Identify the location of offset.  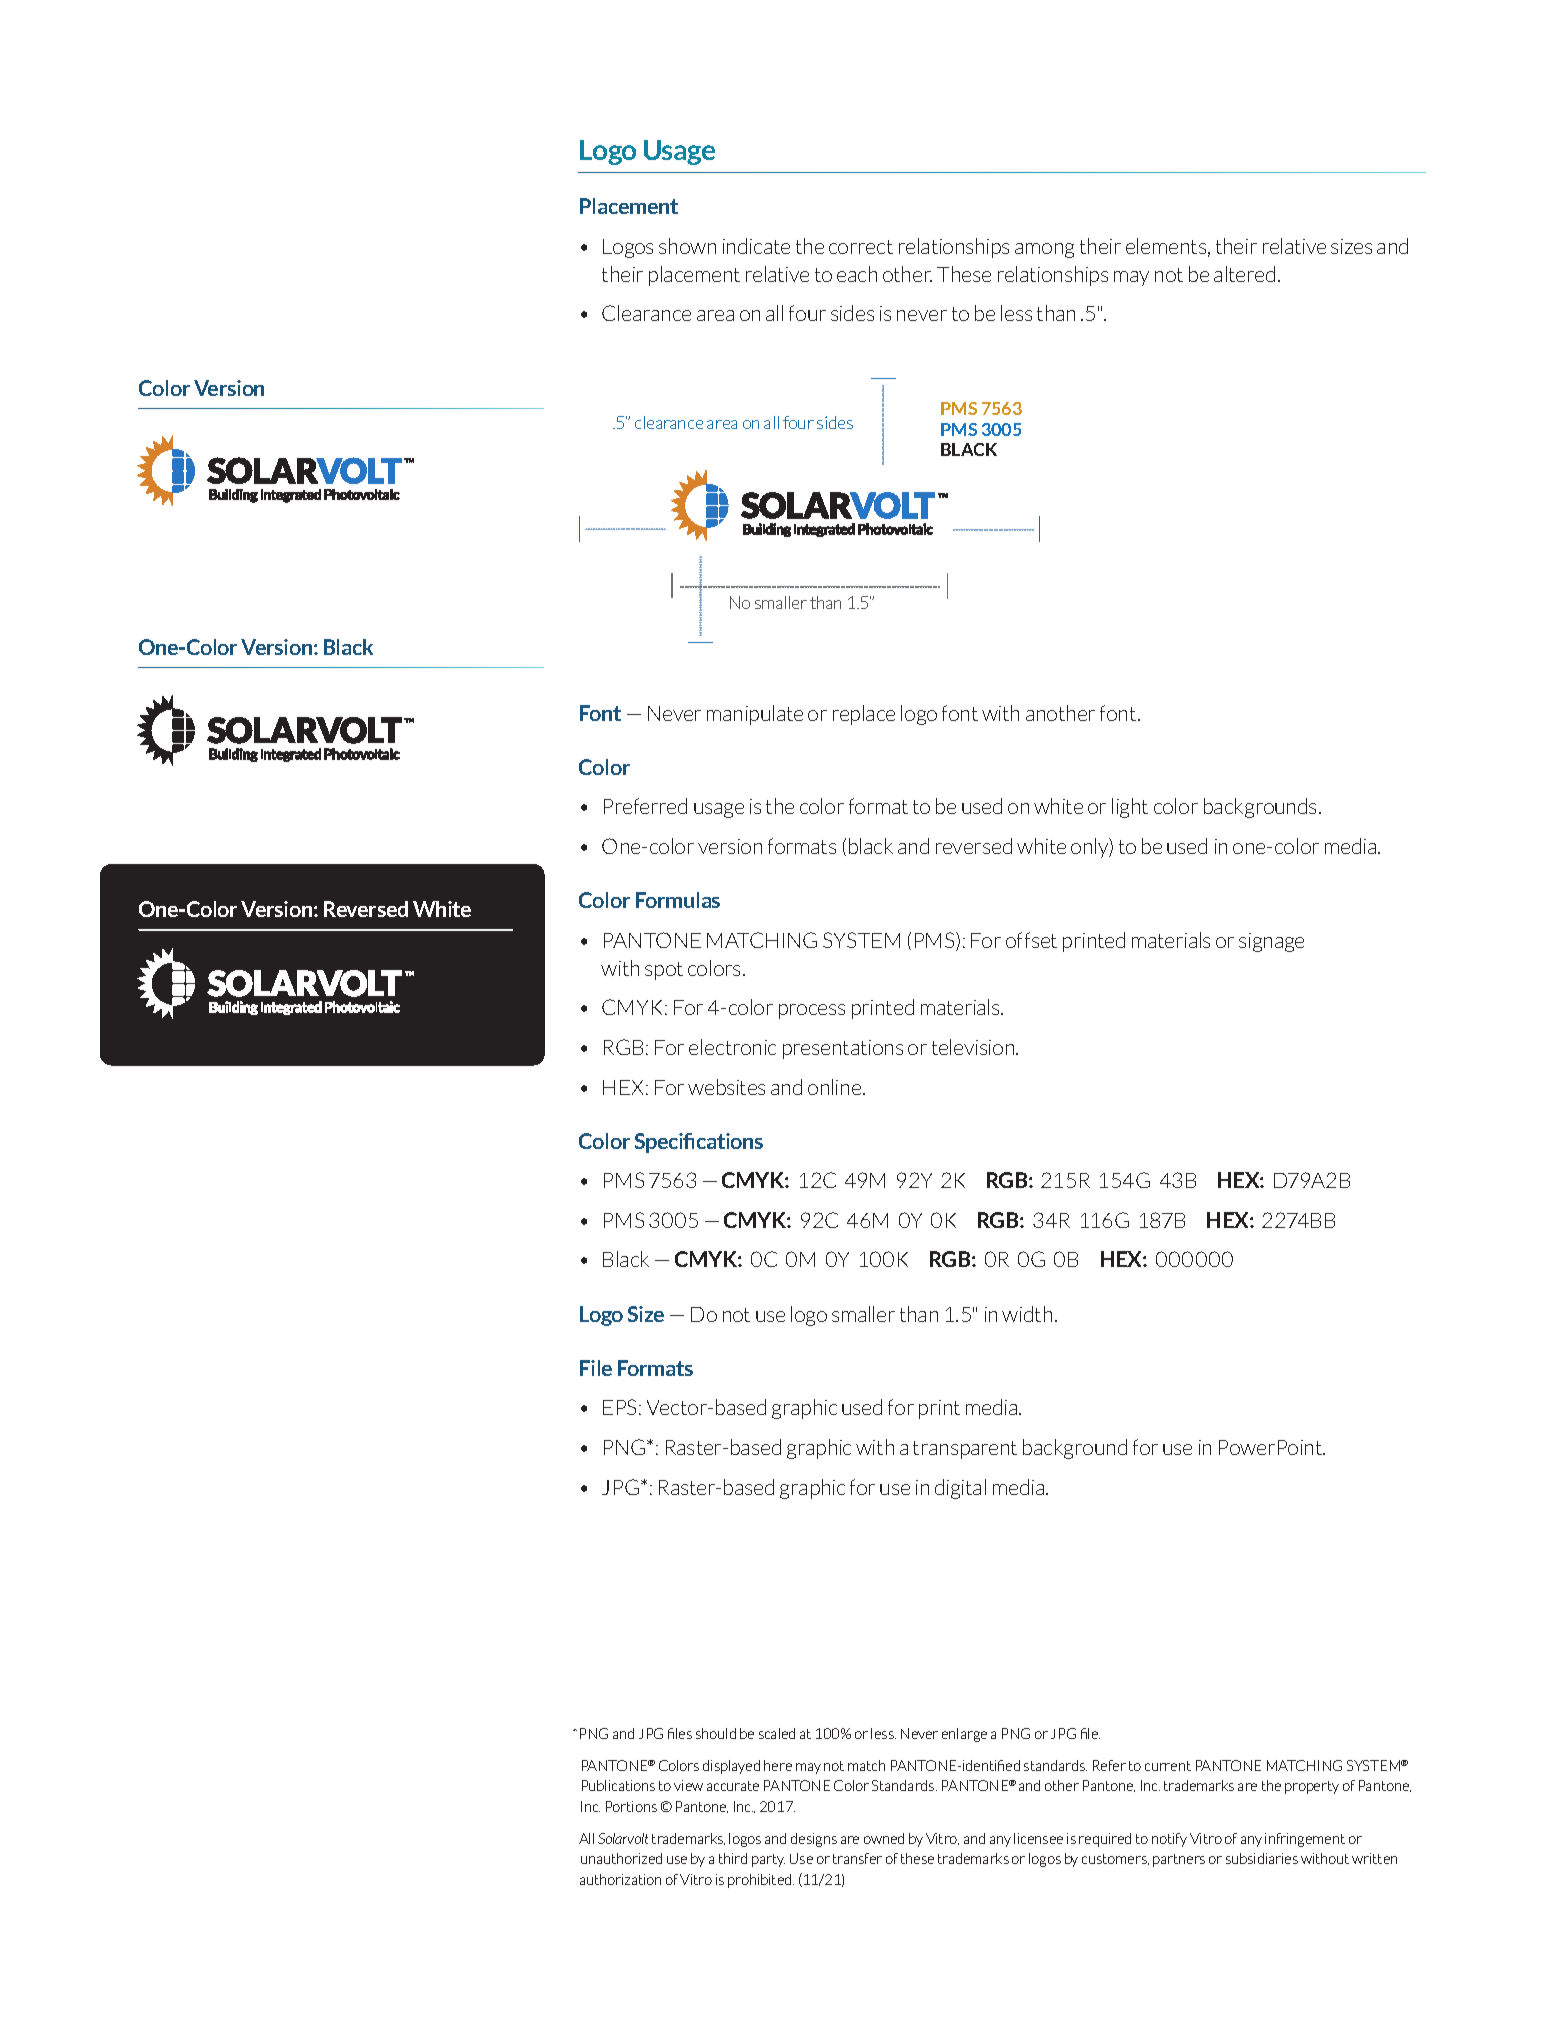
(1031, 940).
